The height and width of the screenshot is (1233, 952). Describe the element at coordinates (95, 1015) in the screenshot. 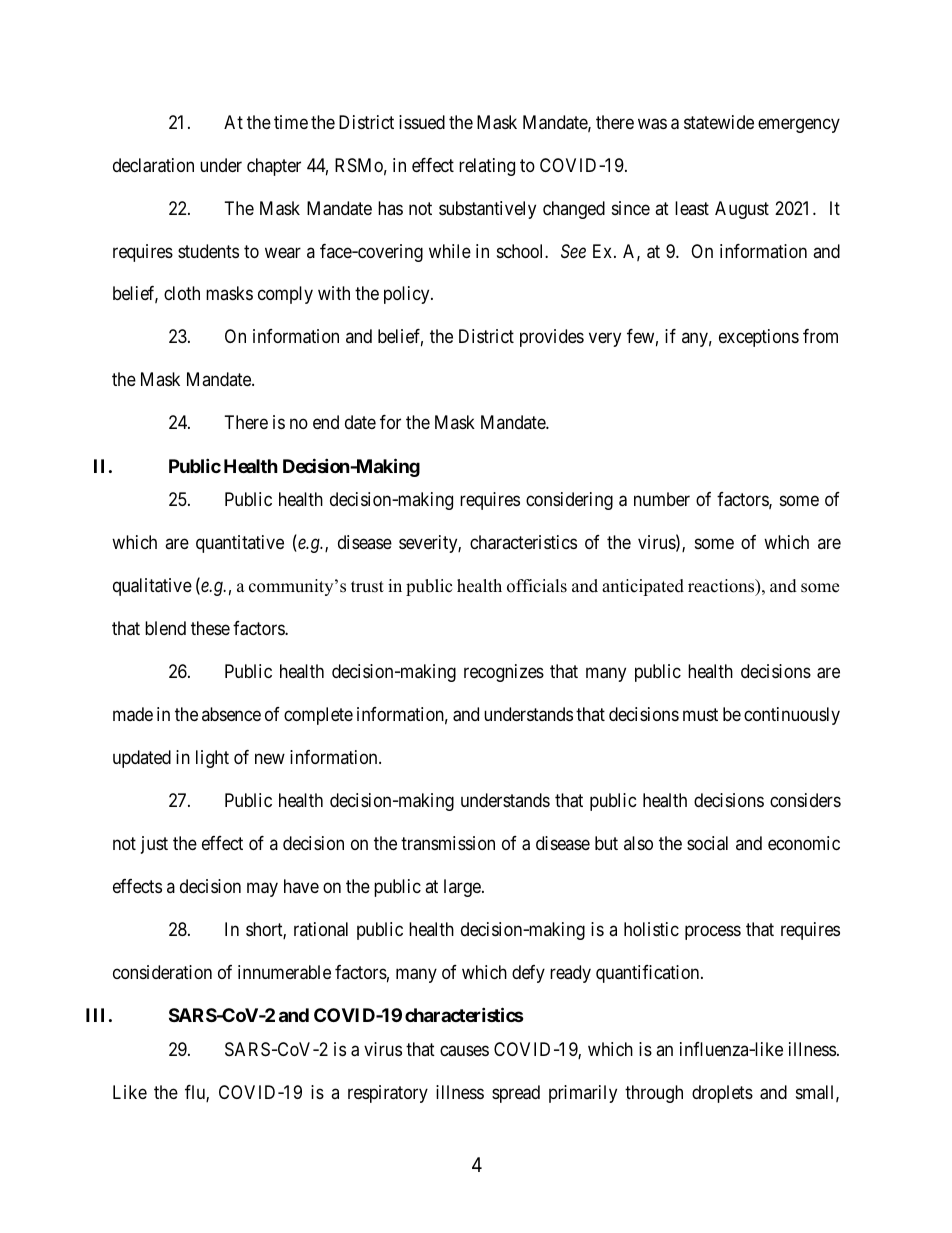

I see `III` at that location.
